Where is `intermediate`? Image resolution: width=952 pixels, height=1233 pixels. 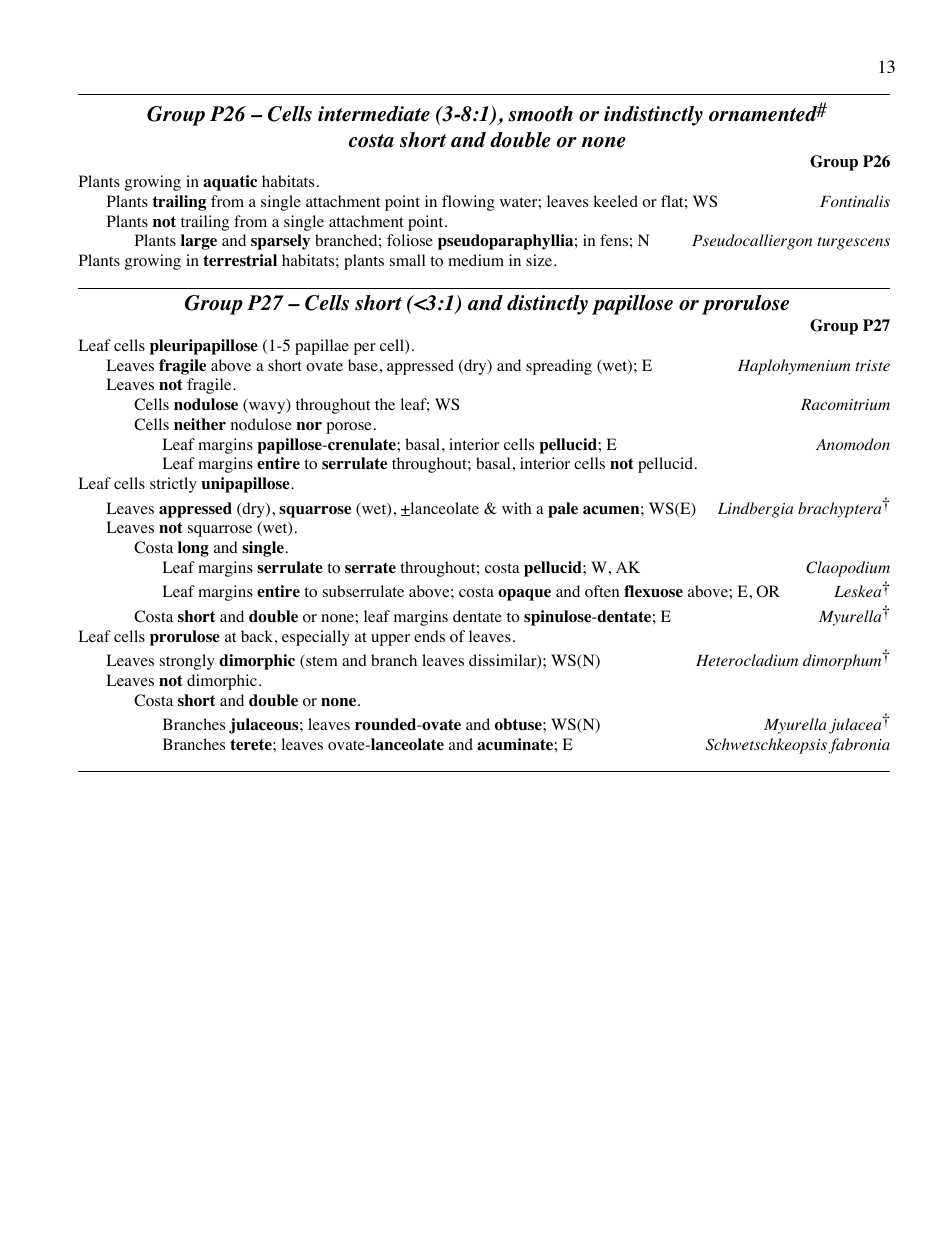
intermediate is located at coordinates (374, 114).
